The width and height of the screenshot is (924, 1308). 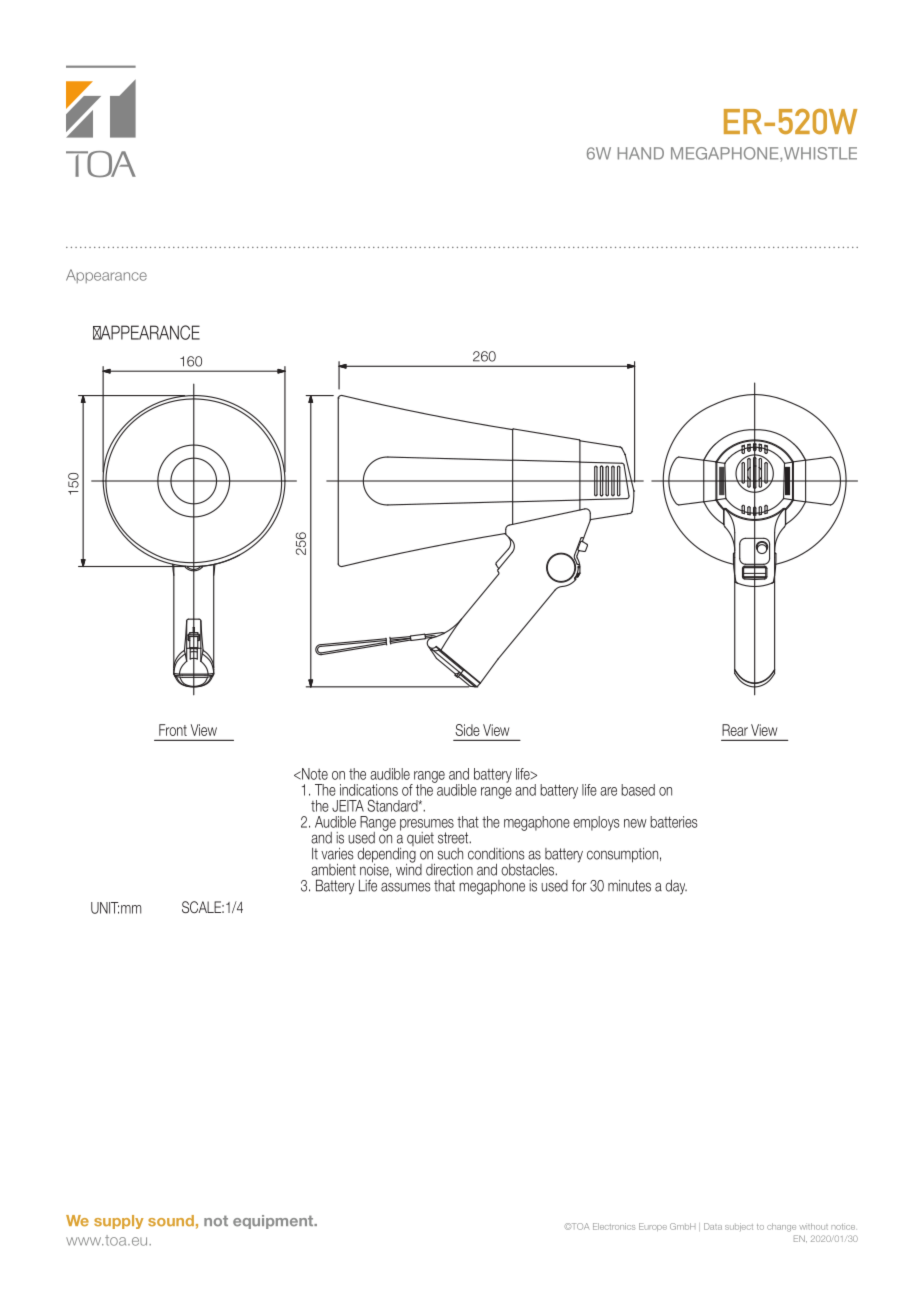 What do you see at coordinates (467, 730) in the screenshot?
I see `Side` at bounding box center [467, 730].
